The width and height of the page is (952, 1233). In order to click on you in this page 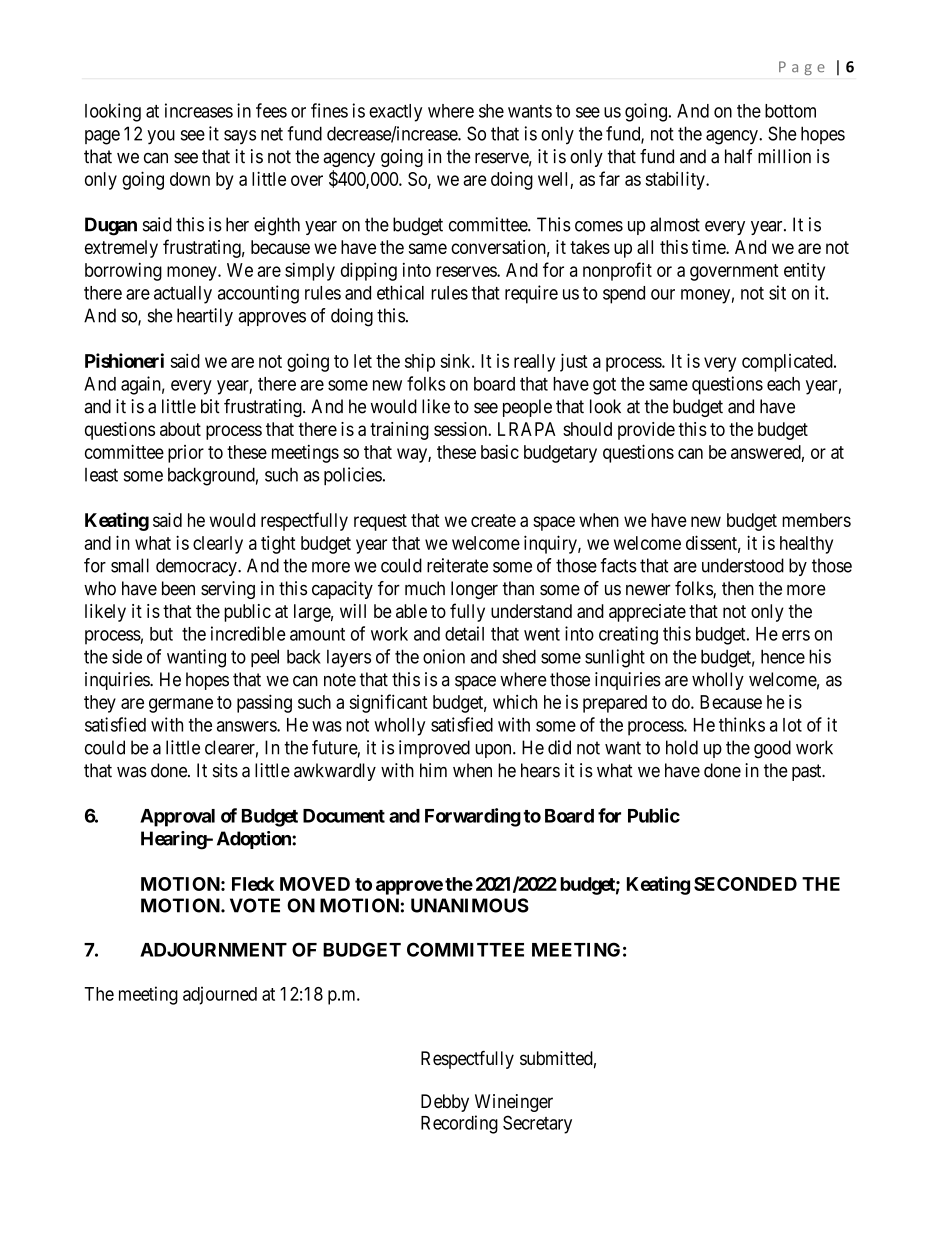, I will do `click(161, 137)`.
